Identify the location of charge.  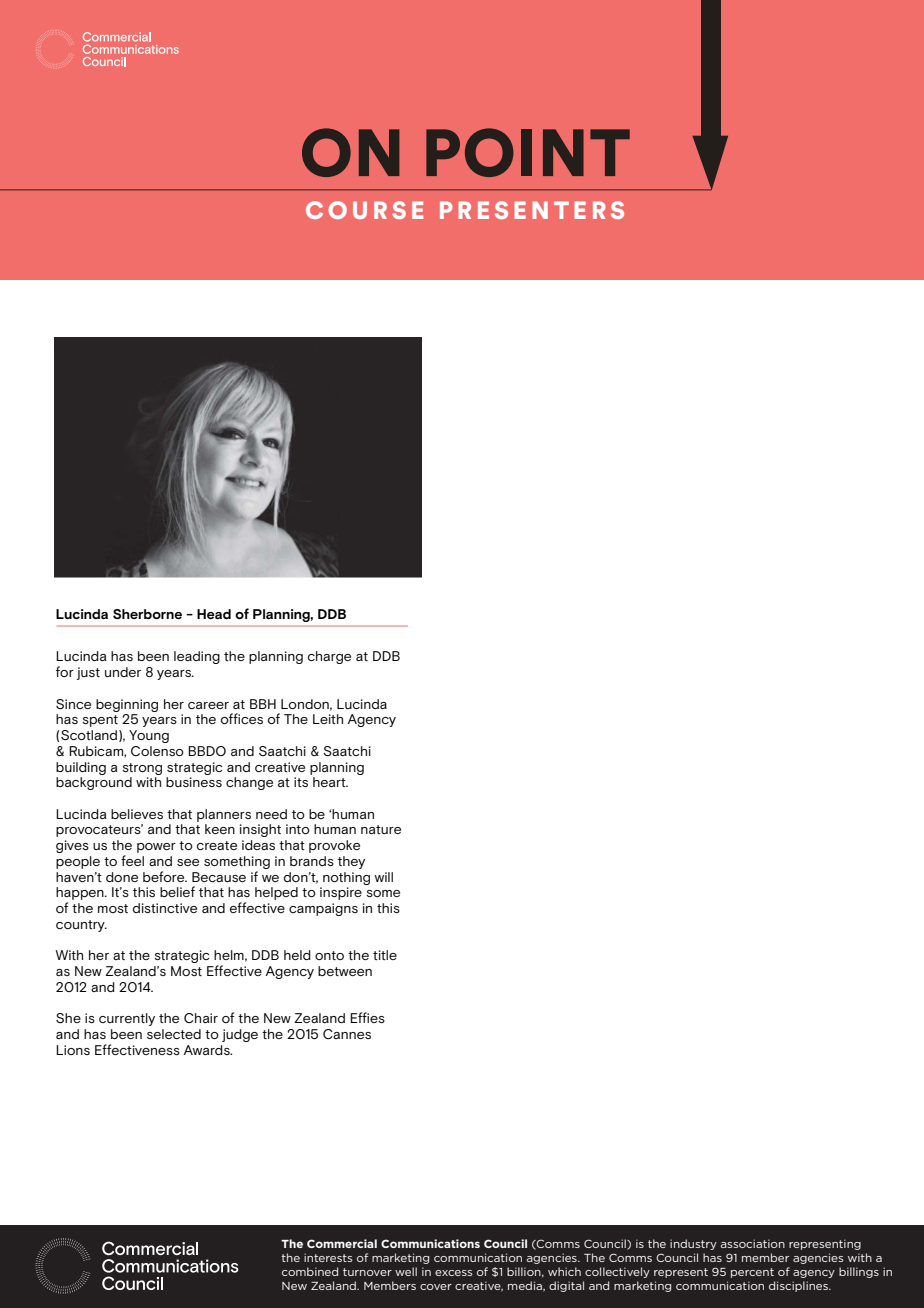
(329, 657).
